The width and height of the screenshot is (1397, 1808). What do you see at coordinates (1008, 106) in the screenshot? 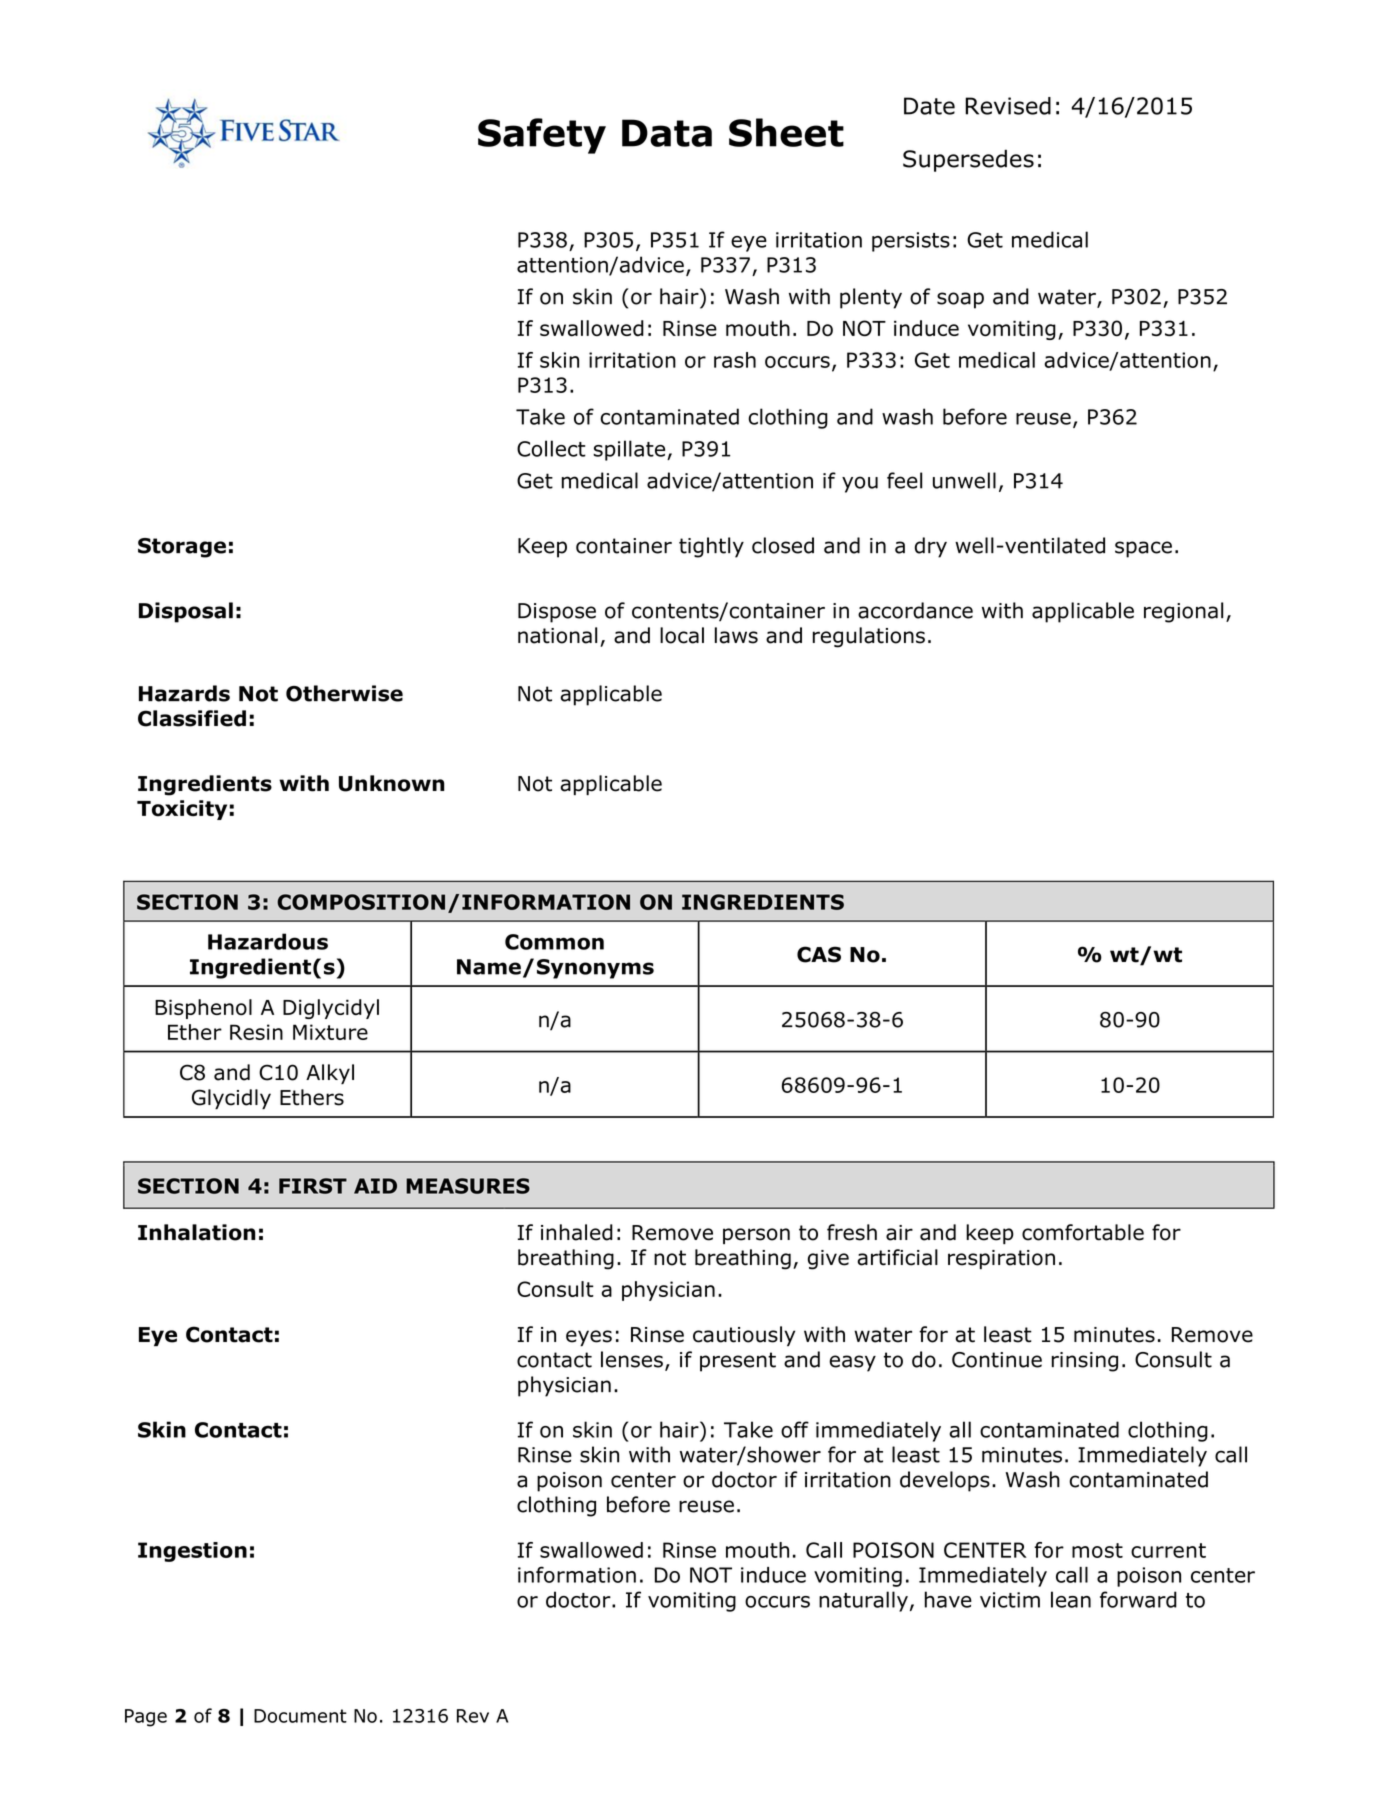
I see `Revised` at bounding box center [1008, 106].
